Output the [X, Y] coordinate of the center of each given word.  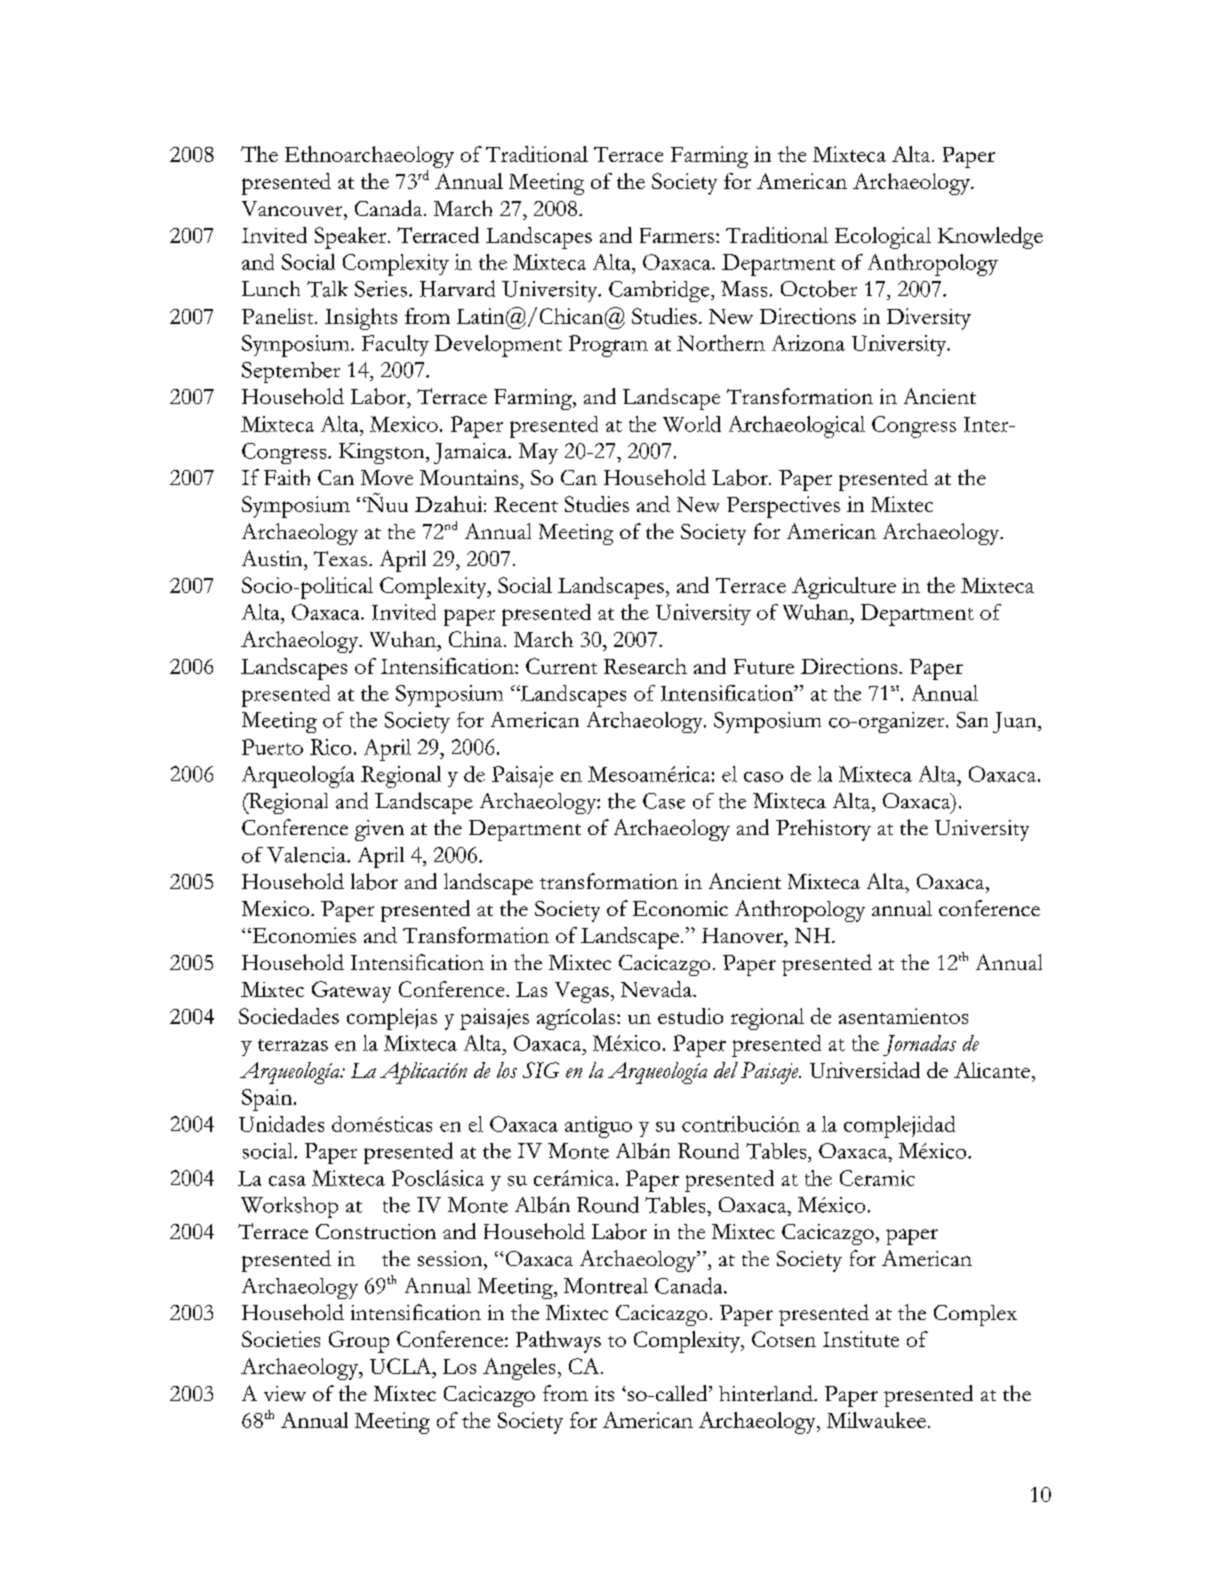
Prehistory [823, 830]
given [379, 830]
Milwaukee [876, 1420]
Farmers [677, 235]
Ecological [883, 238]
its [604, 1393]
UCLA [402, 1366]
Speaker [352, 238]
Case [664, 801]
